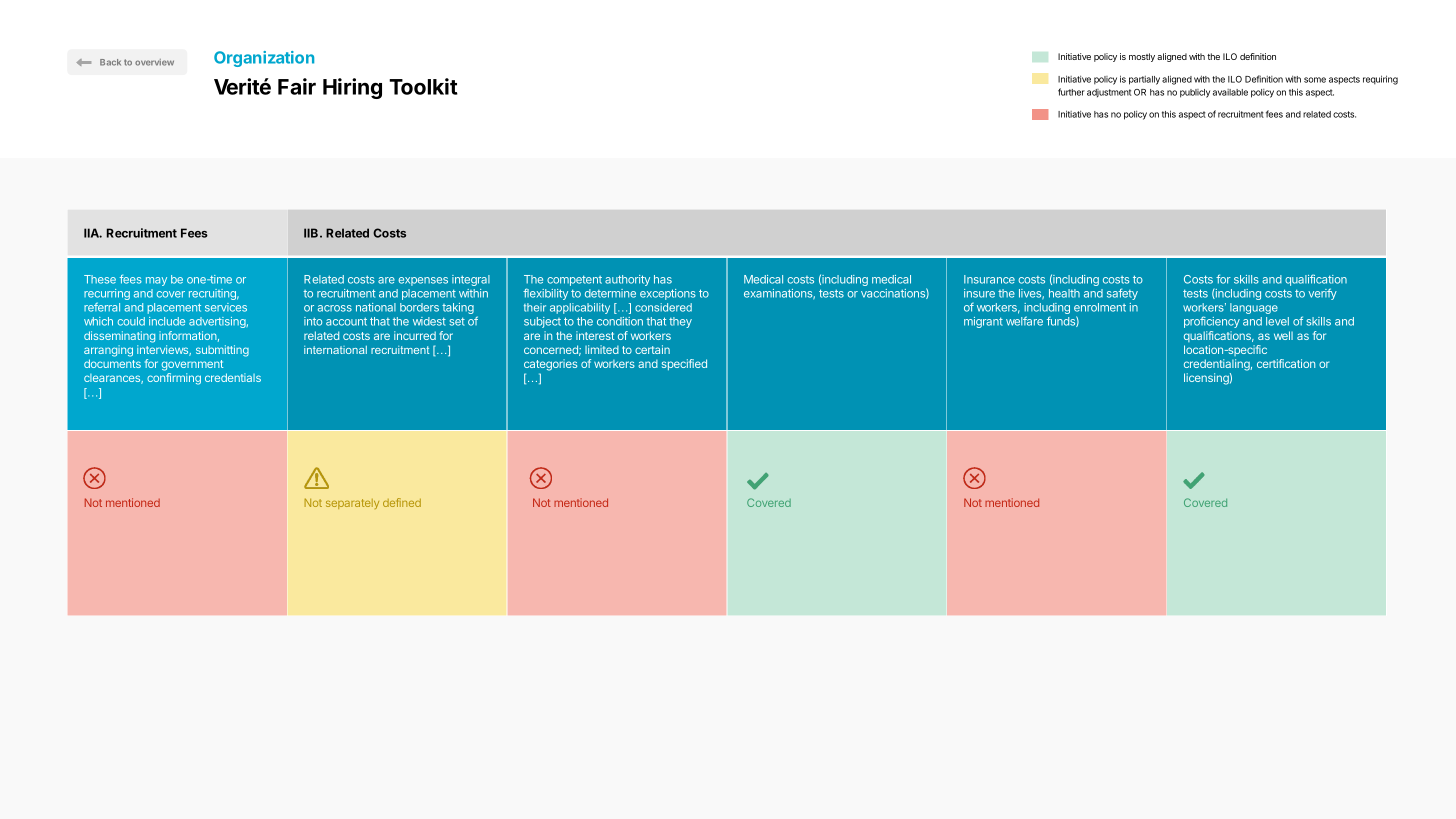 This page has height=819, width=1456. What do you see at coordinates (402, 502) in the page?
I see `defined` at bounding box center [402, 502].
